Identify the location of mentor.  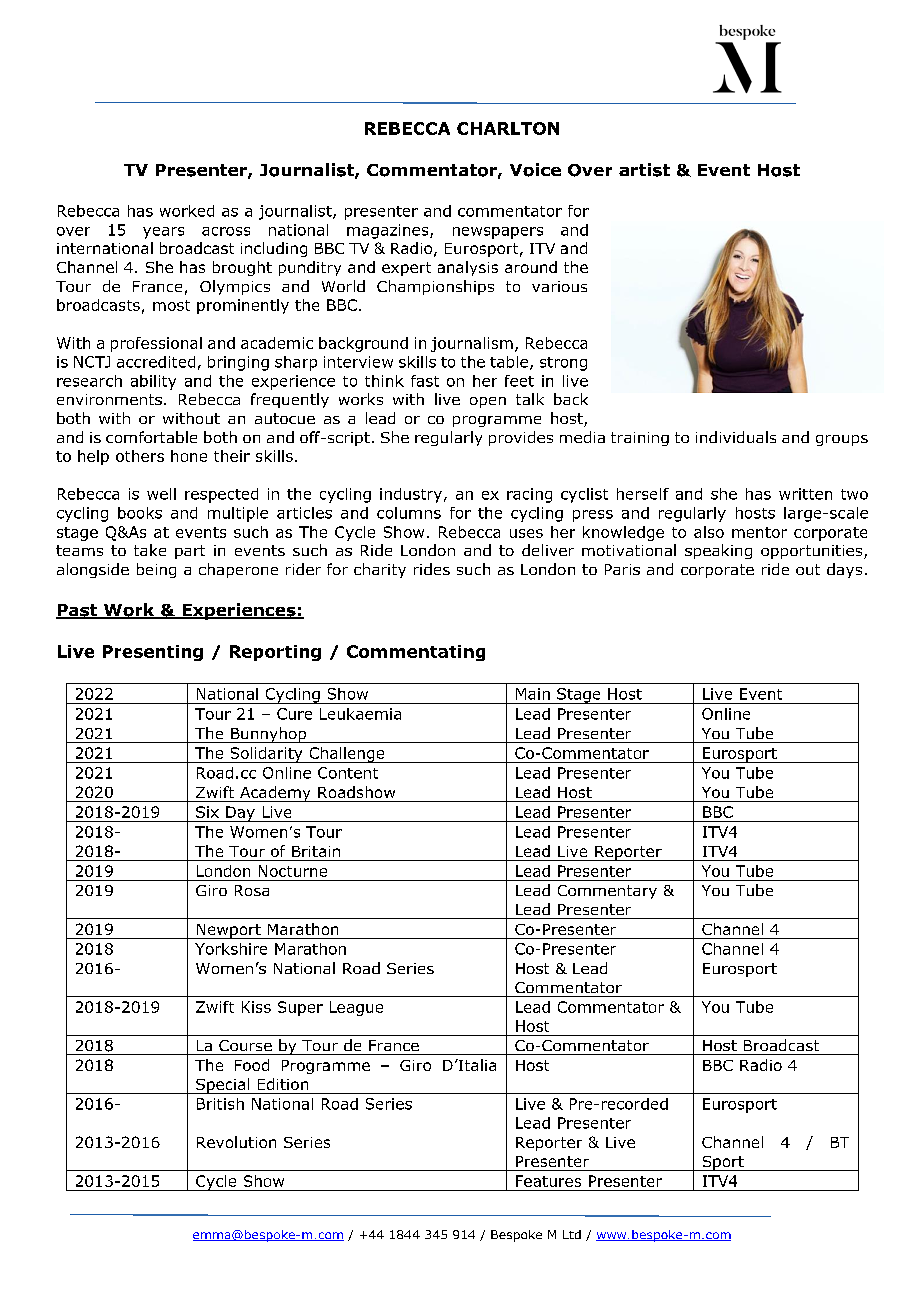
(759, 532).
